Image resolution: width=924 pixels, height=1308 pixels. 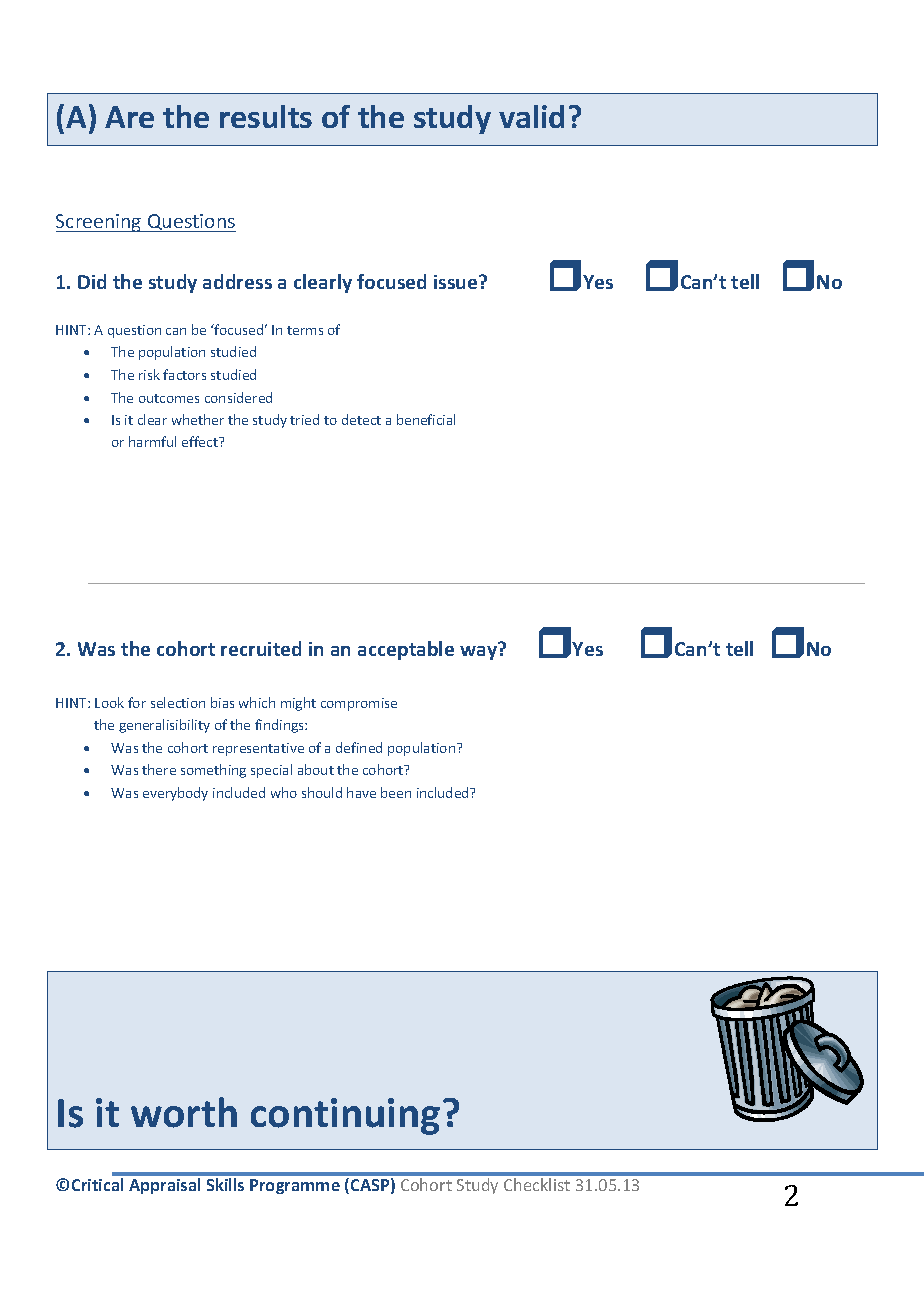 I want to click on everybody, so click(x=175, y=794).
